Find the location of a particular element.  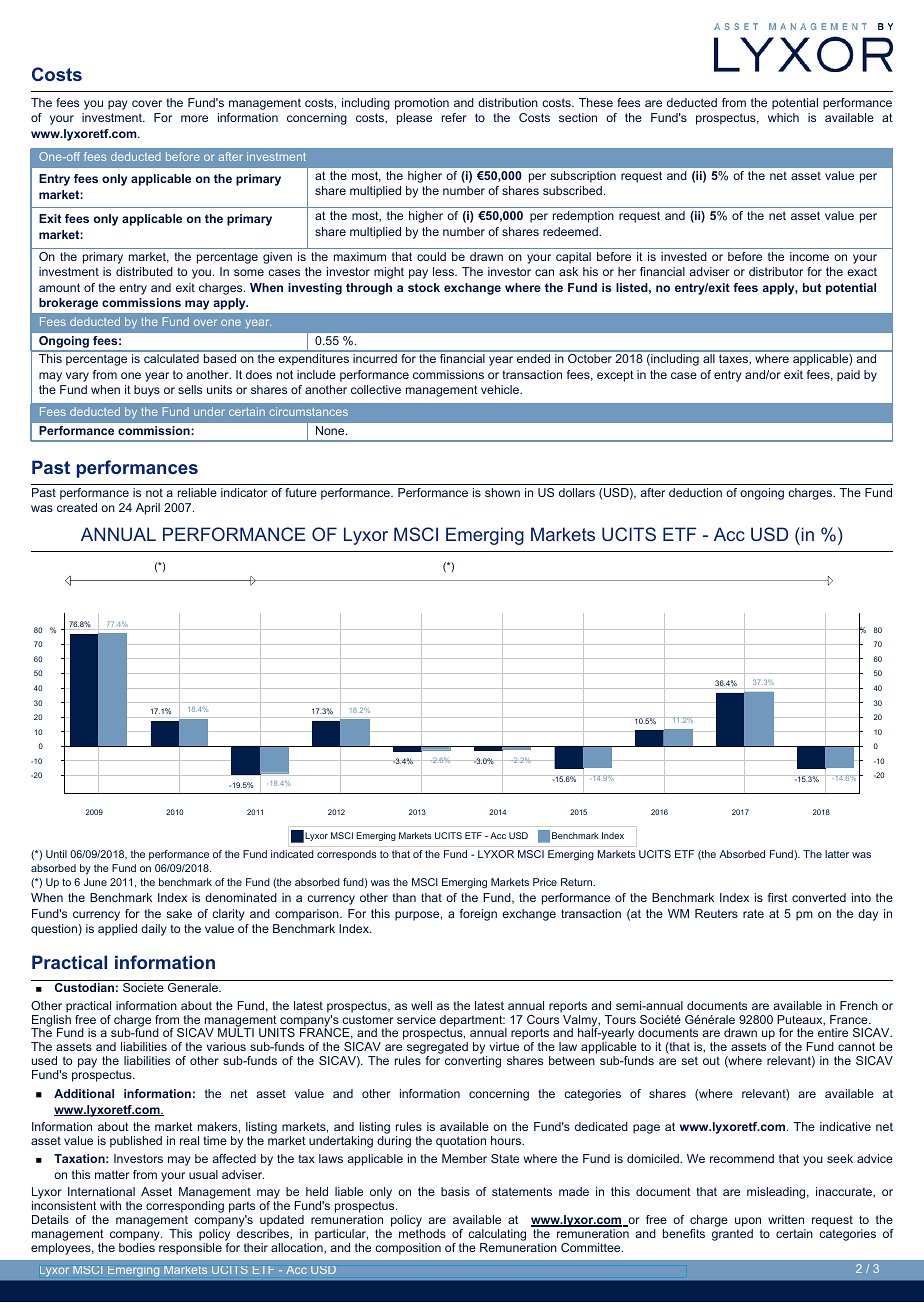

which is located at coordinates (783, 117).
